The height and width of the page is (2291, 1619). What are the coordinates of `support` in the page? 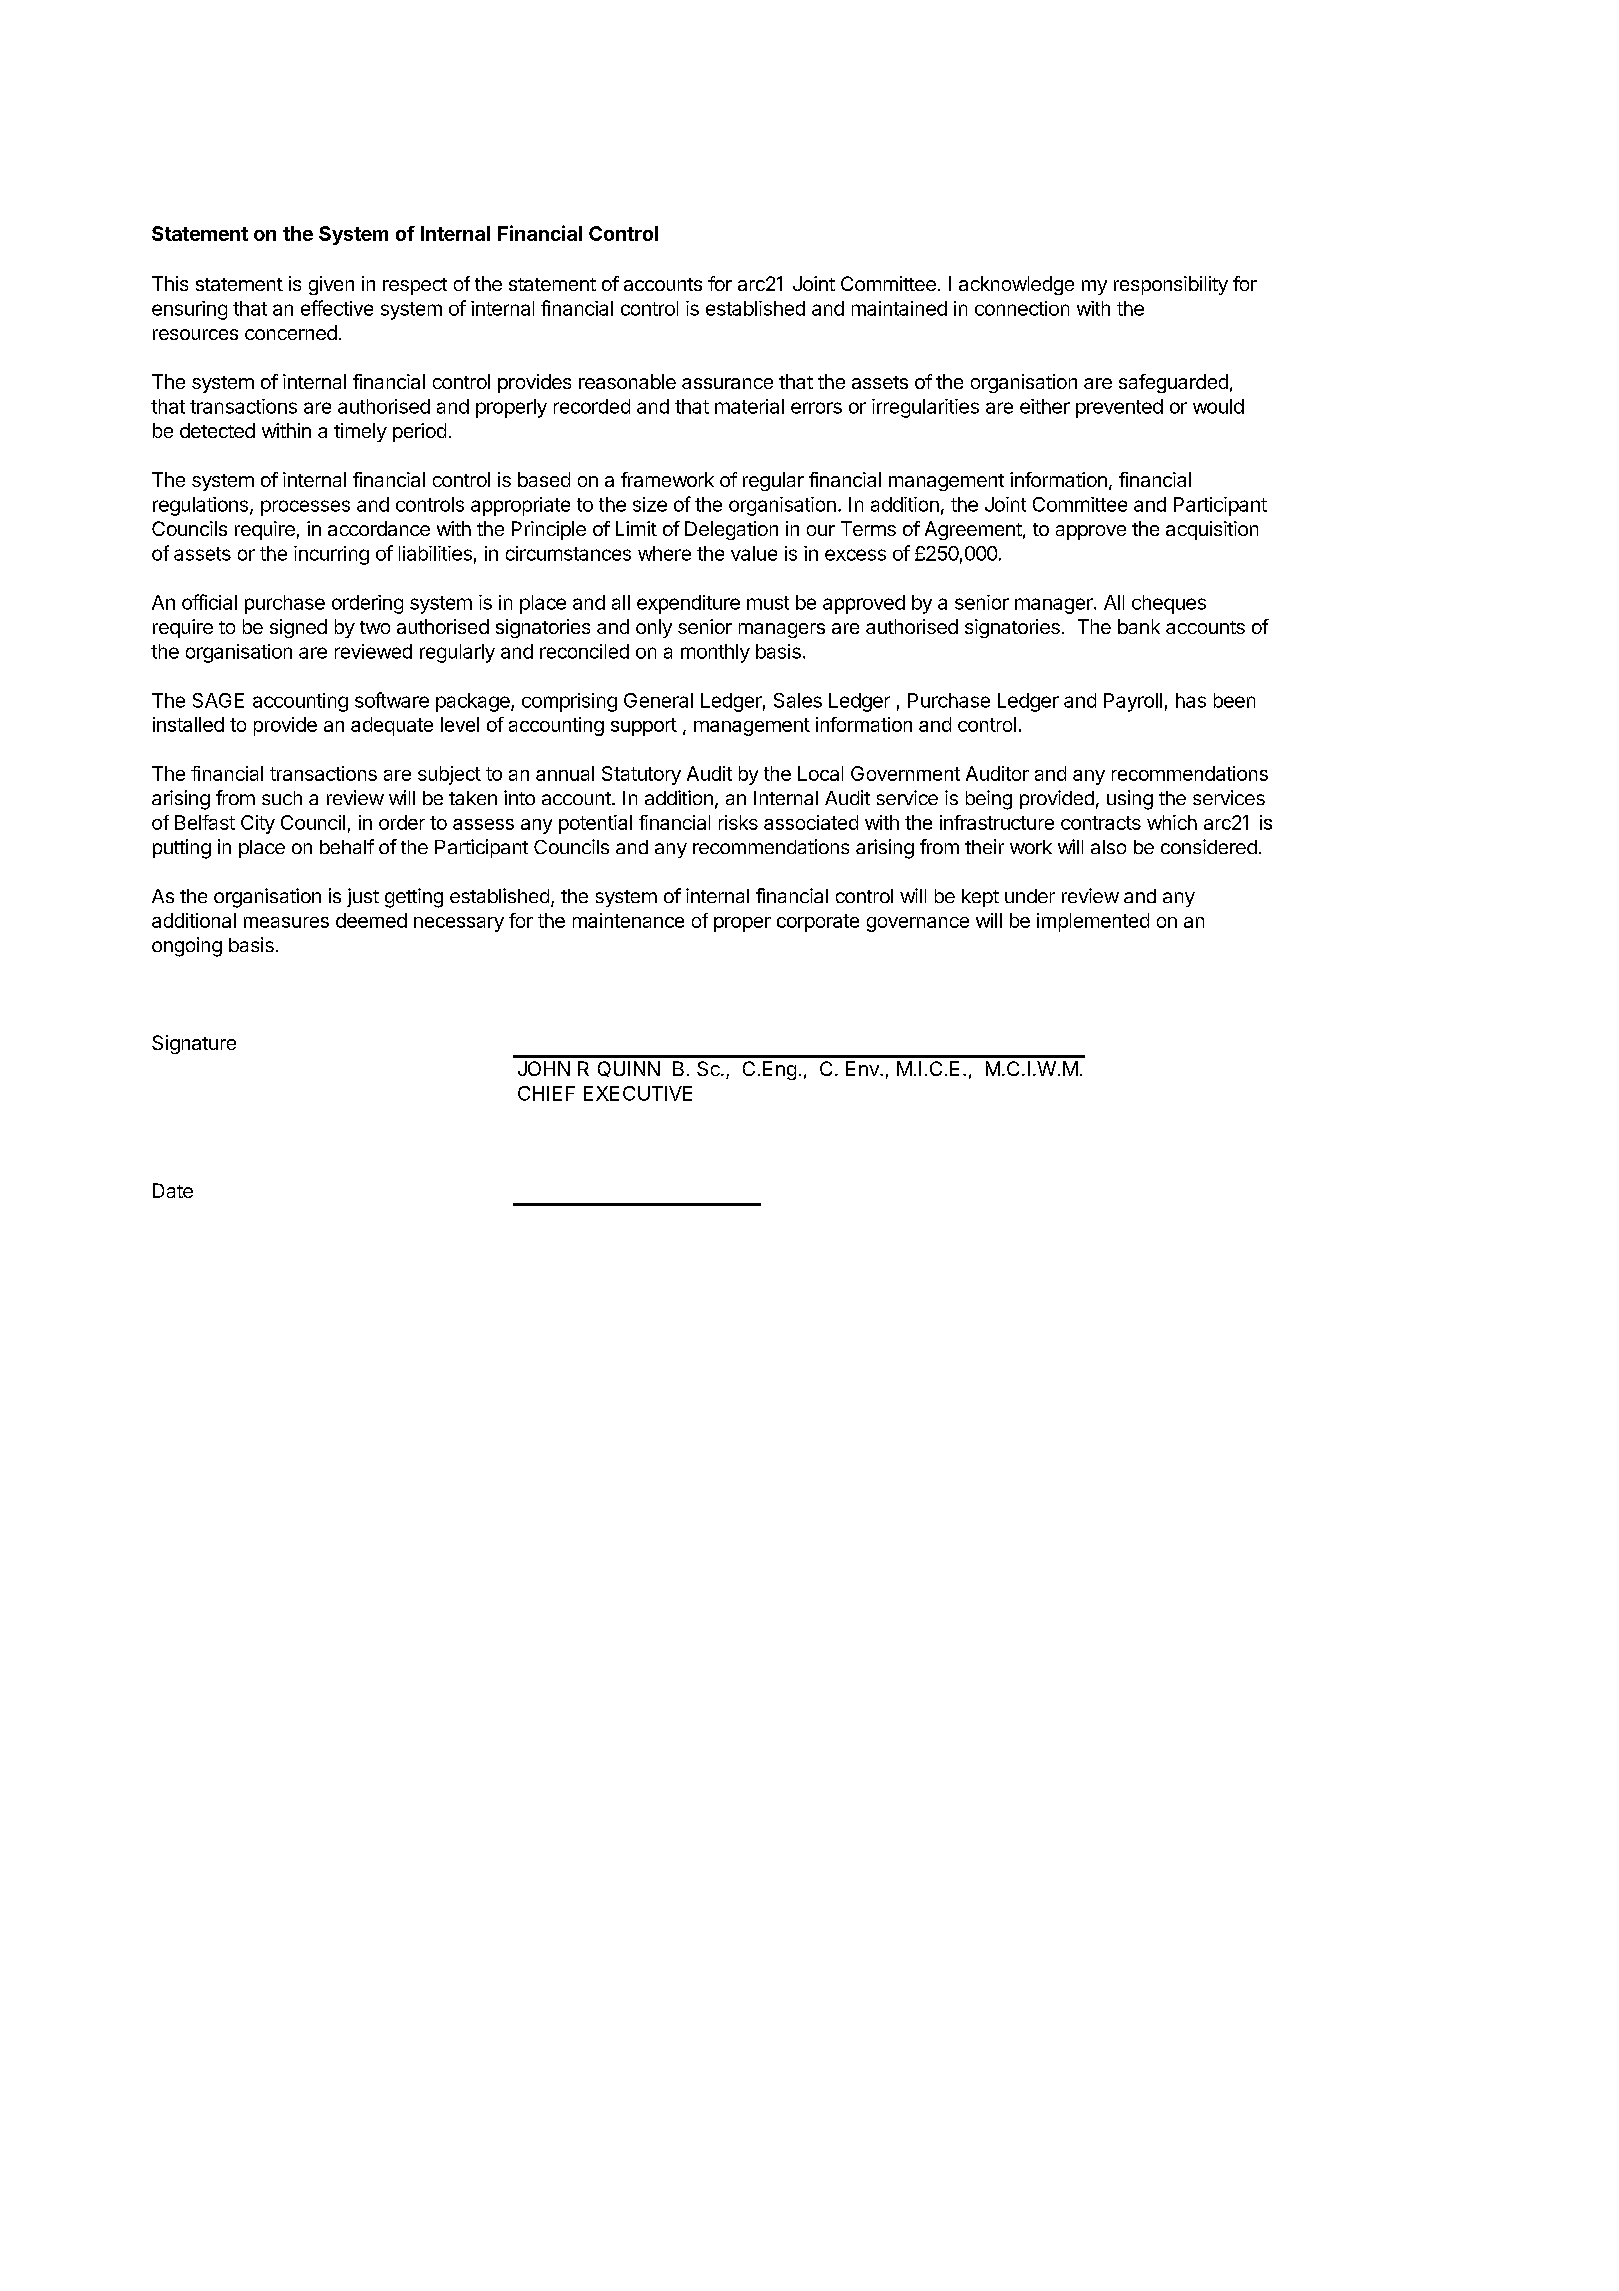 It's located at (644, 727).
